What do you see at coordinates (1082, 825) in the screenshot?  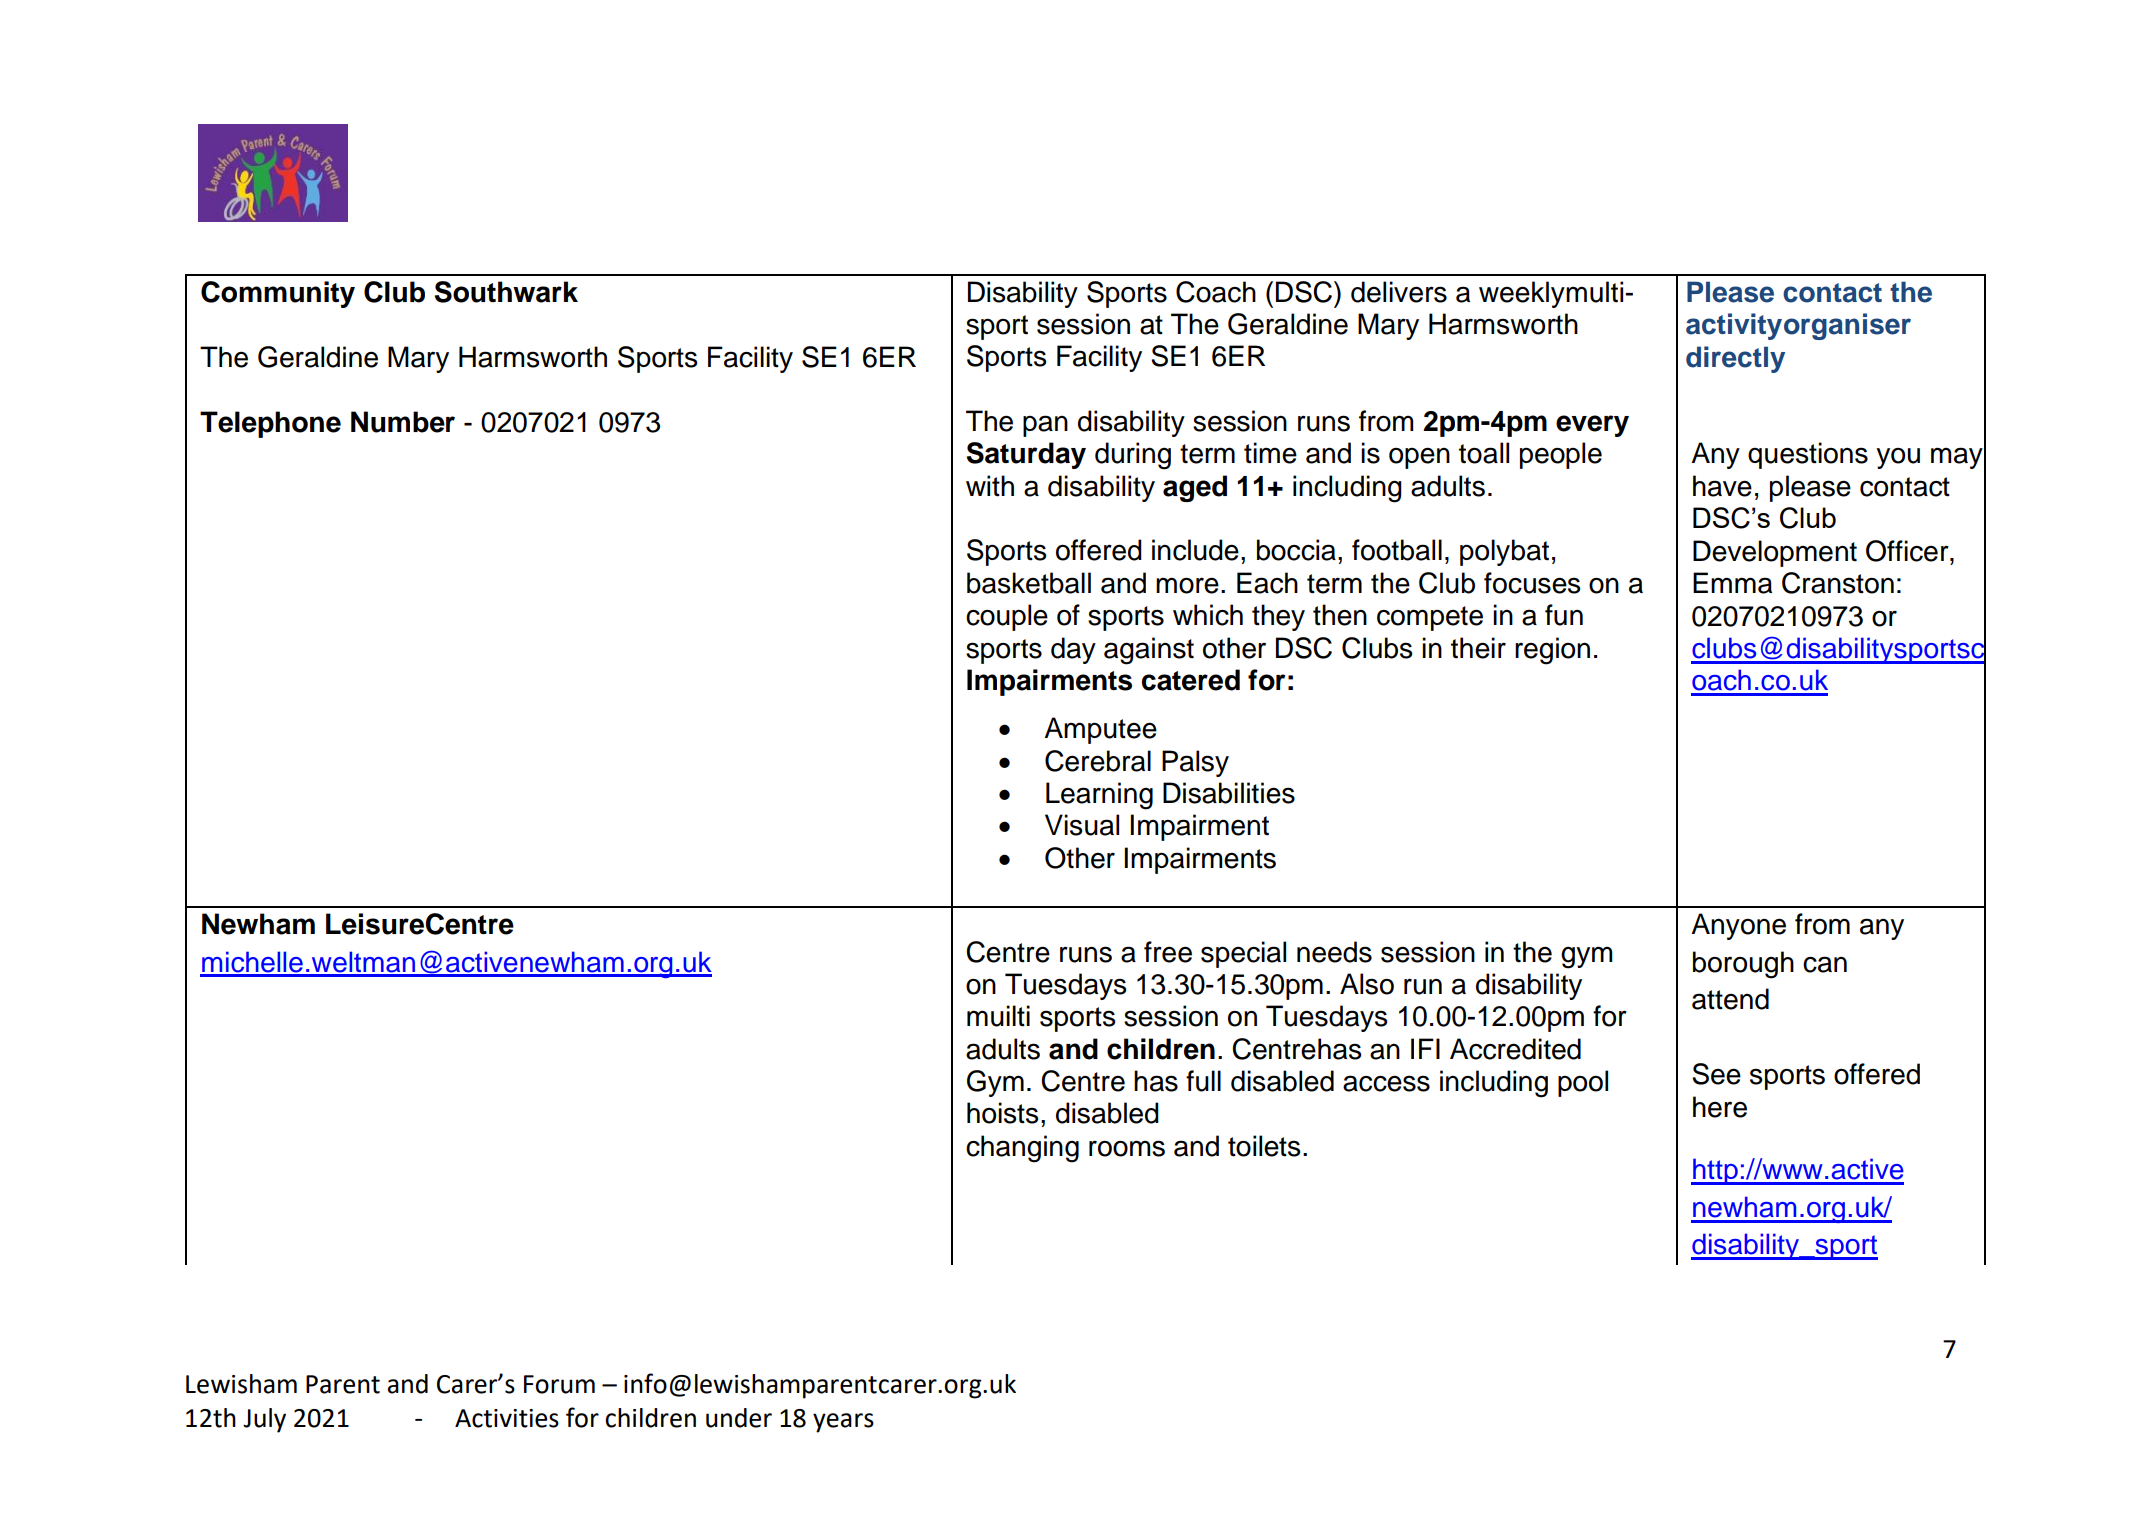 I see `Visual` at bounding box center [1082, 825].
